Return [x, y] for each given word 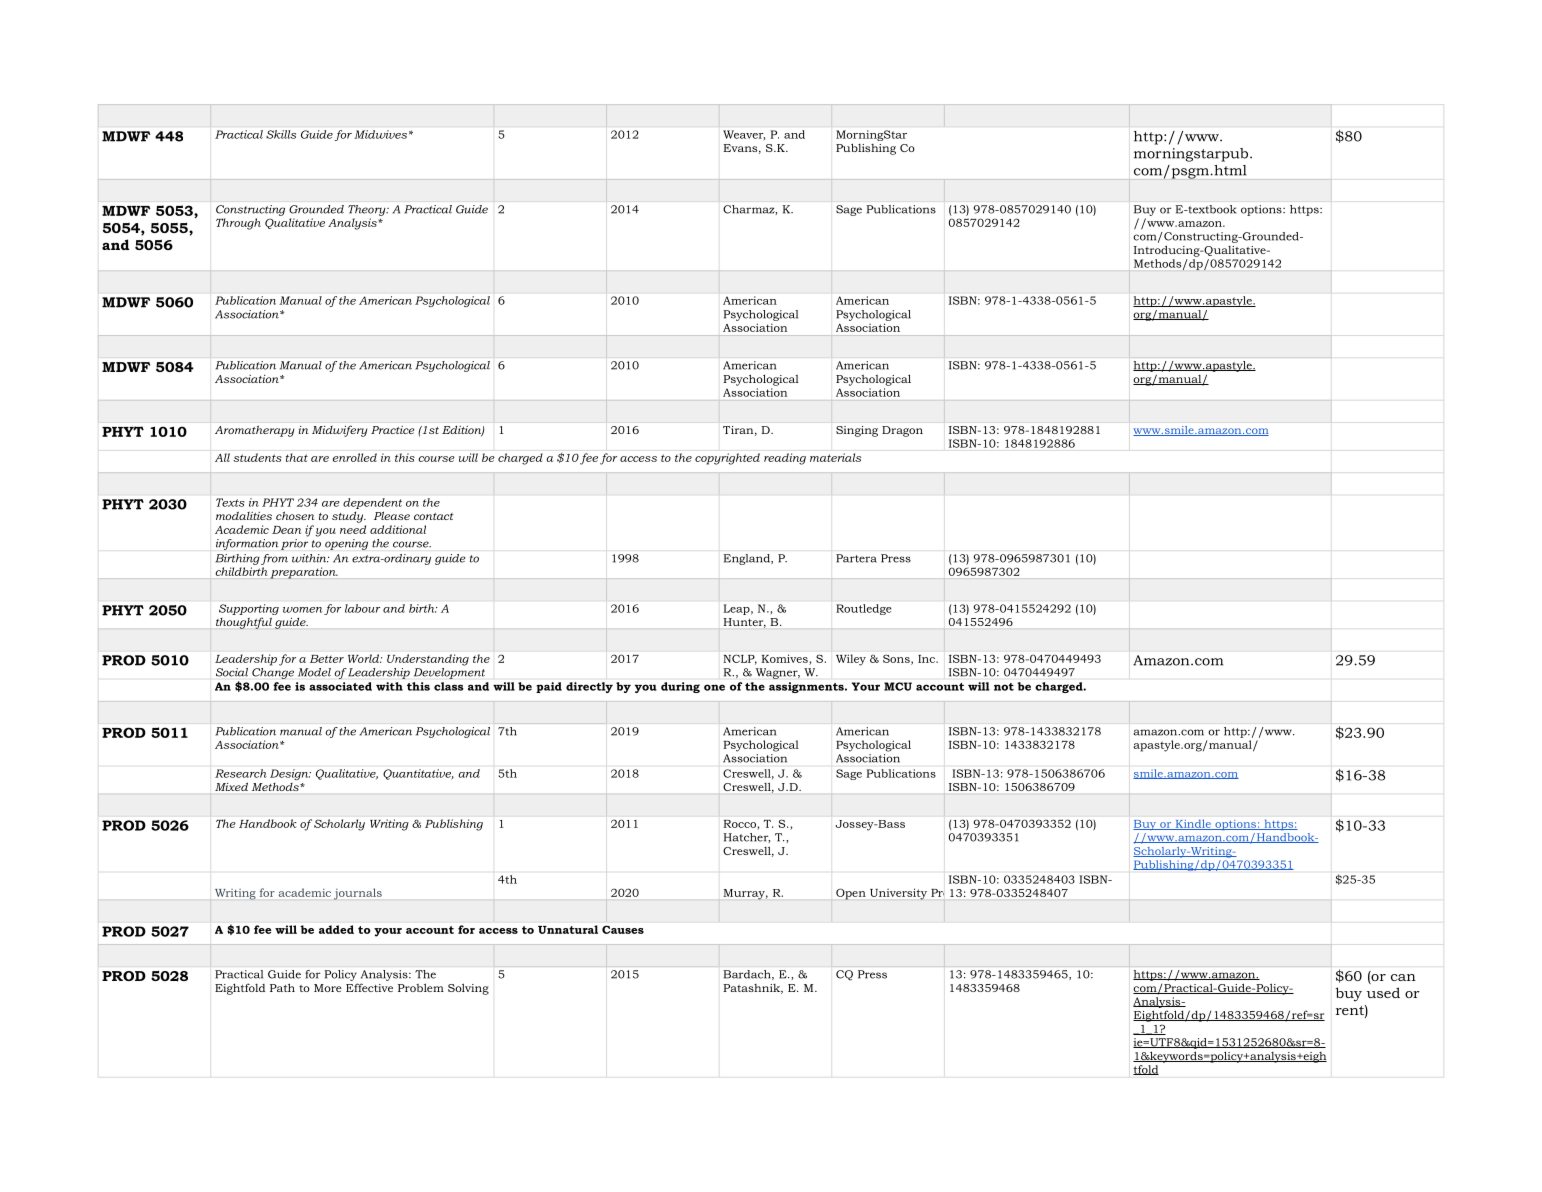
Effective [369, 987]
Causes [623, 929]
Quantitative [418, 774]
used [1383, 992]
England [747, 559]
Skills [281, 134]
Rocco [741, 825]
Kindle [1193, 824]
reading [785, 459]
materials [835, 457]
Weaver [744, 135]
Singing [857, 431]
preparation [304, 573]
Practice [393, 430]
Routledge [863, 609]
